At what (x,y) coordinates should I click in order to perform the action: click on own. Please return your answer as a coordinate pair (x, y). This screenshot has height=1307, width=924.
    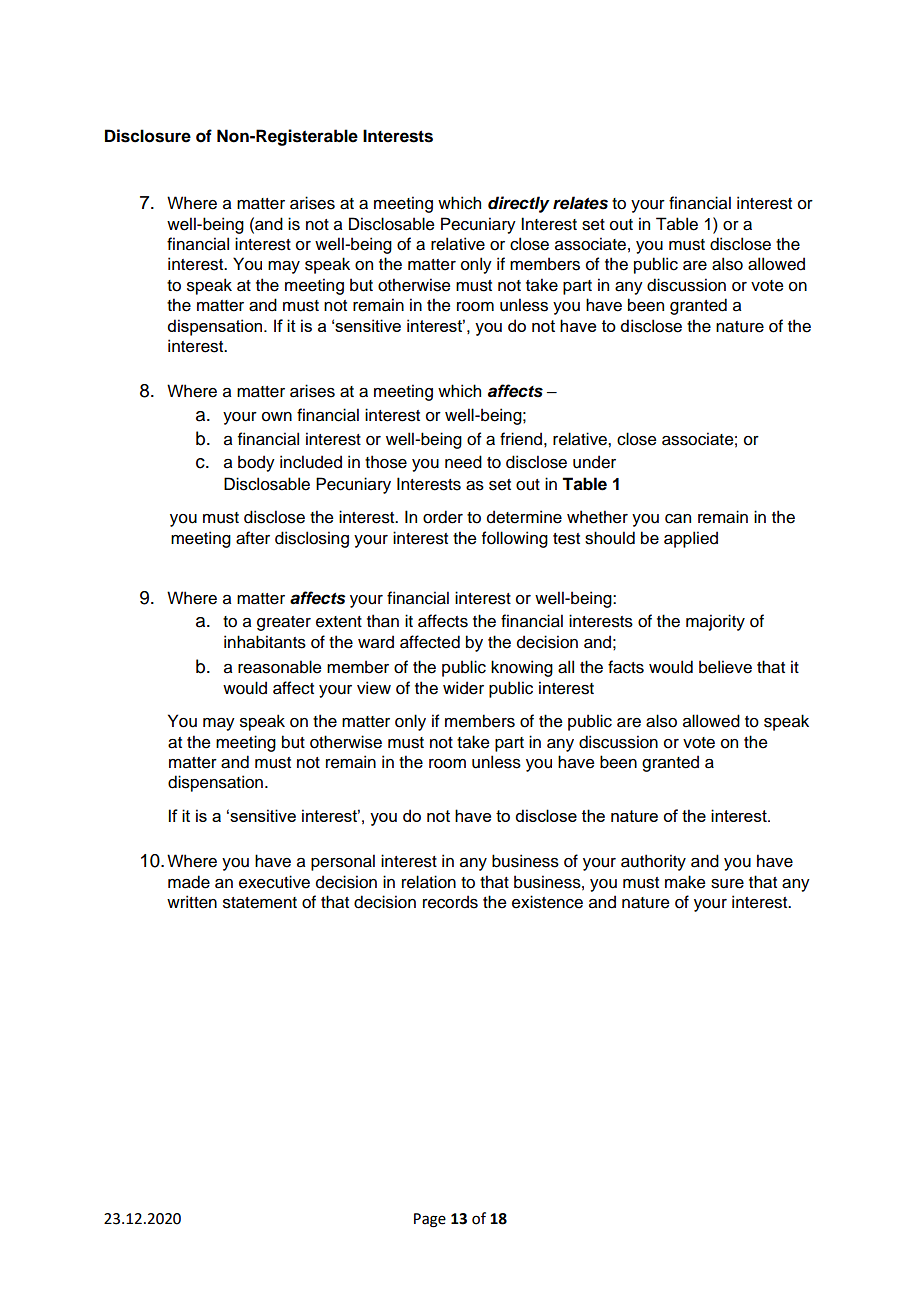
    Looking at the image, I should click on (277, 417).
